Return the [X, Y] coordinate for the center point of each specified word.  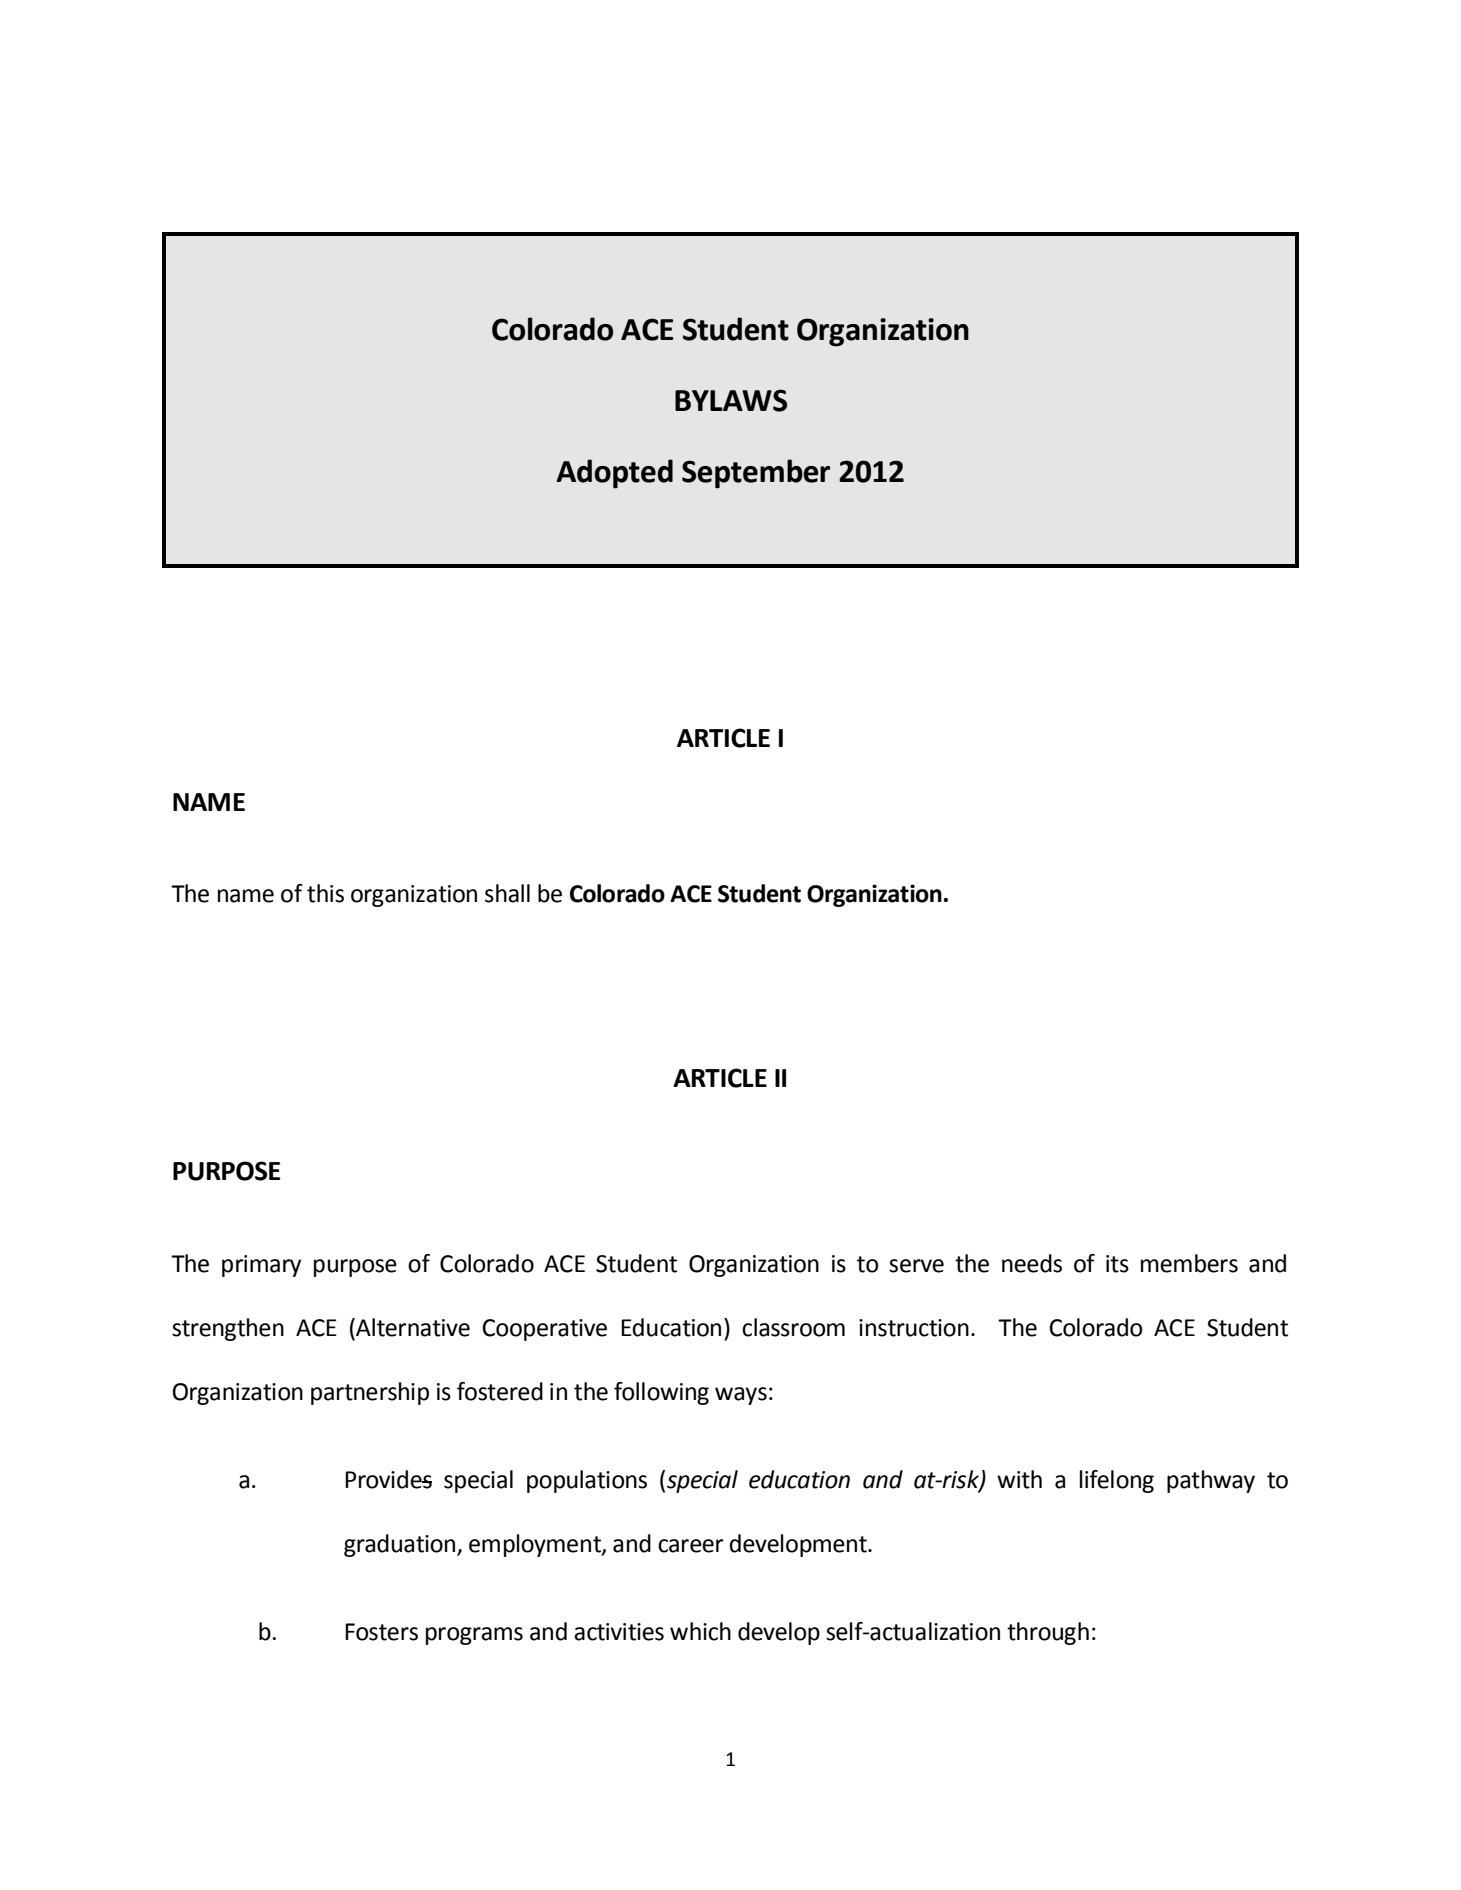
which [700, 1631]
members [1189, 1263]
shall [507, 893]
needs [1032, 1263]
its [1117, 1264]
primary [261, 1266]
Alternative [412, 1328]
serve [916, 1266]
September [756, 474]
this [325, 893]
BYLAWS [731, 400]
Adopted [614, 474]
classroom [793, 1327]
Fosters [381, 1632]
